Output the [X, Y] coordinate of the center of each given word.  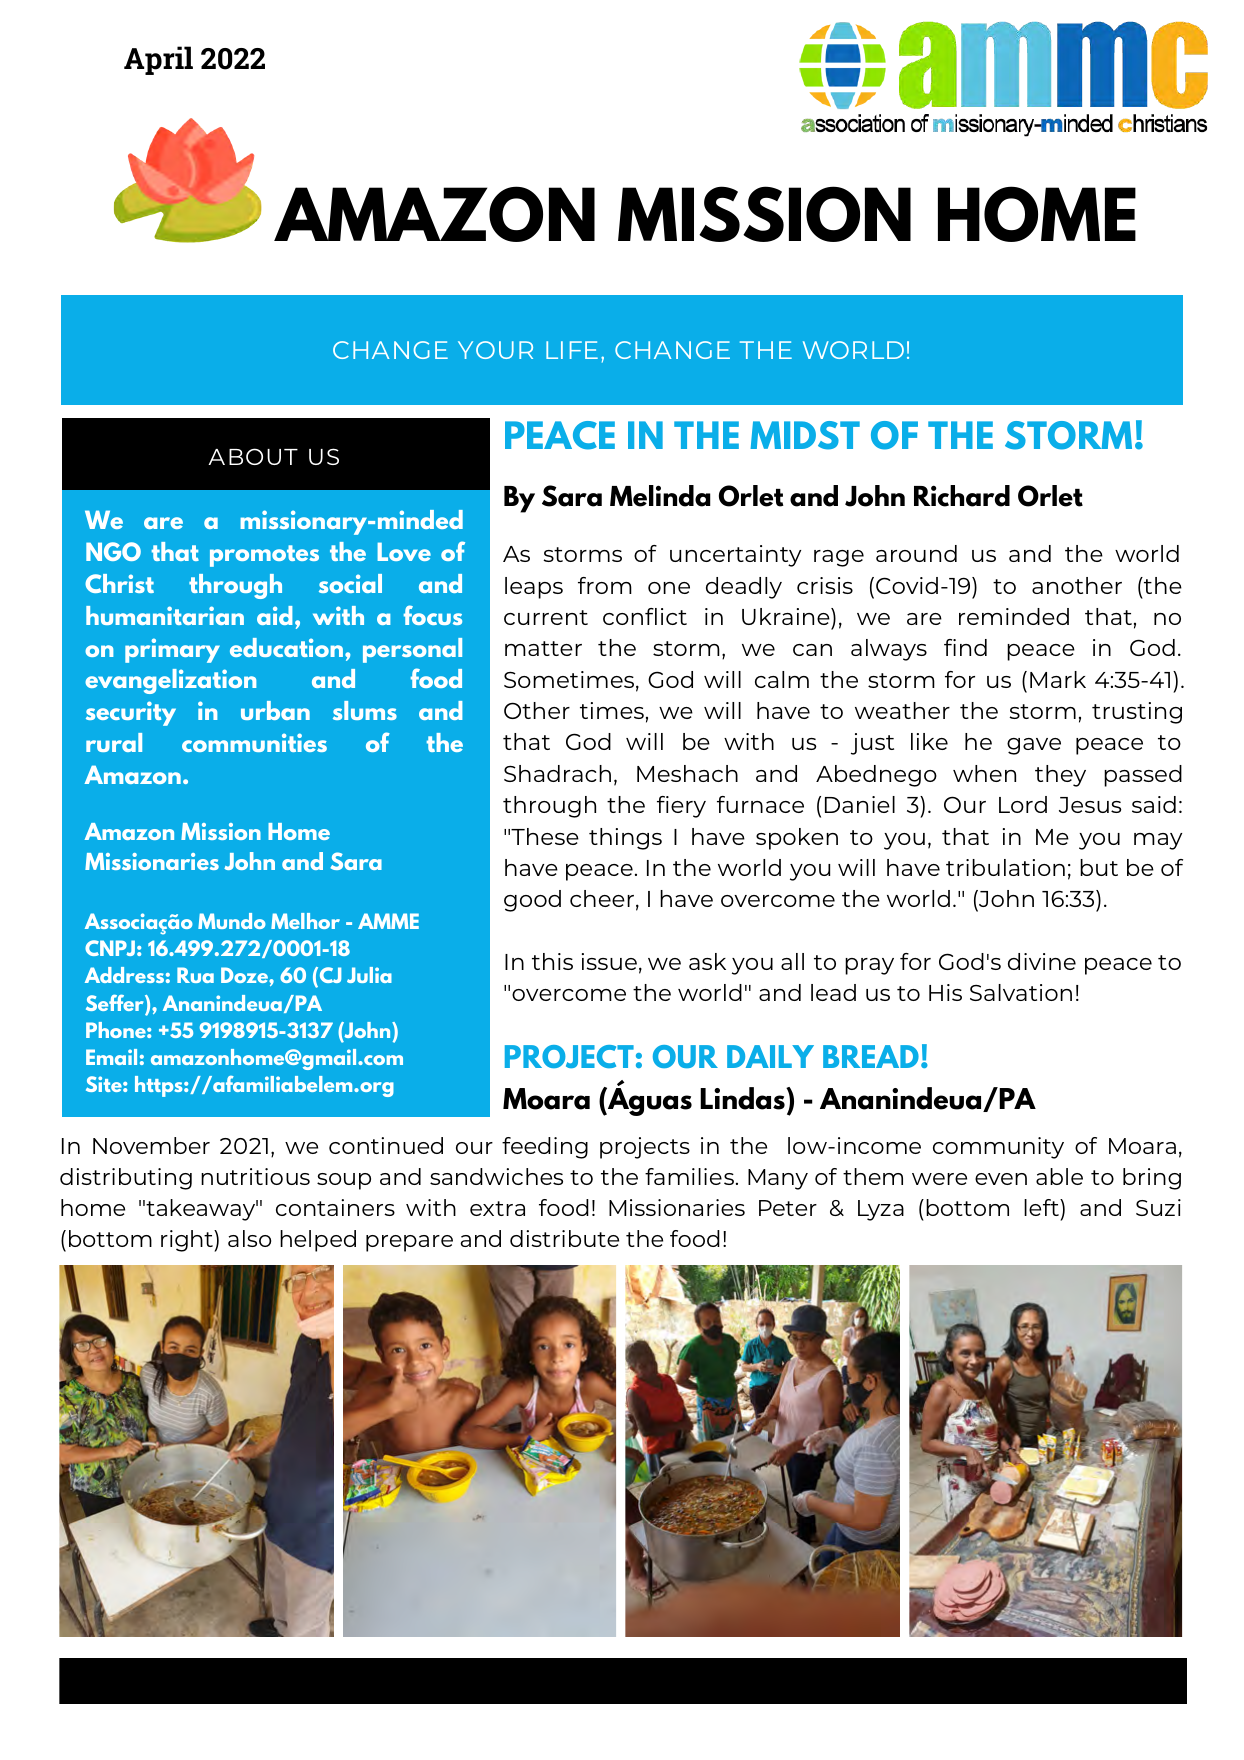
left [1042, 1207]
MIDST [805, 435]
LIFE [572, 350]
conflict [645, 616]
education [286, 647]
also [249, 1238]
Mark [1058, 679]
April [158, 60]
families [689, 1176]
